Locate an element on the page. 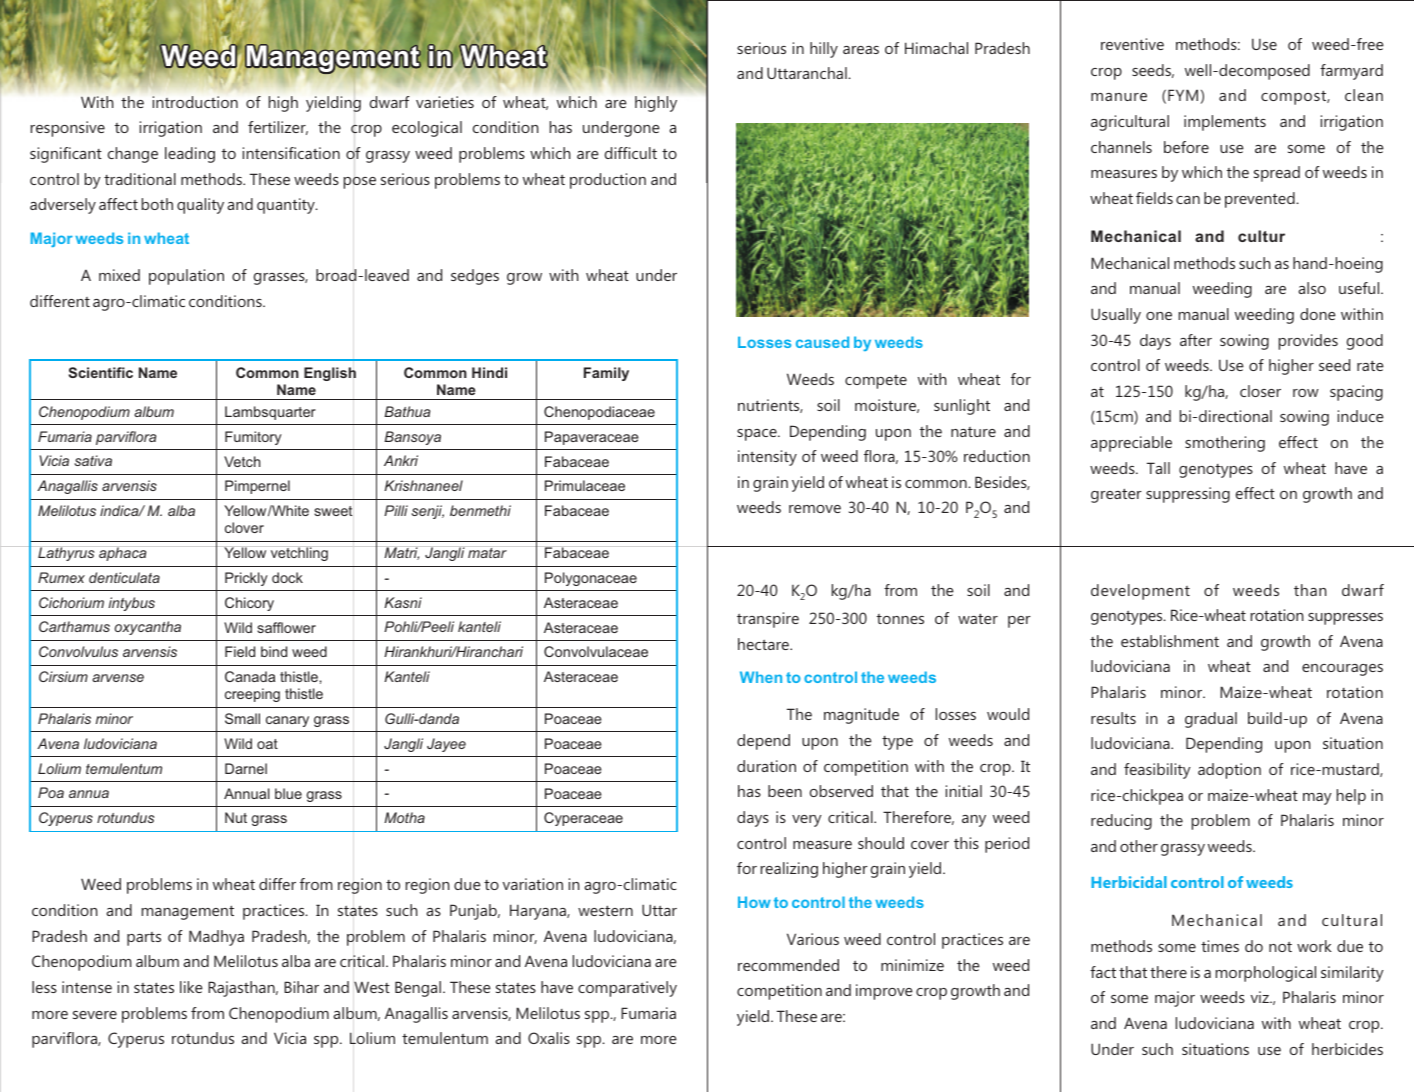 The height and width of the document is (1092, 1414). like is located at coordinates (191, 987).
